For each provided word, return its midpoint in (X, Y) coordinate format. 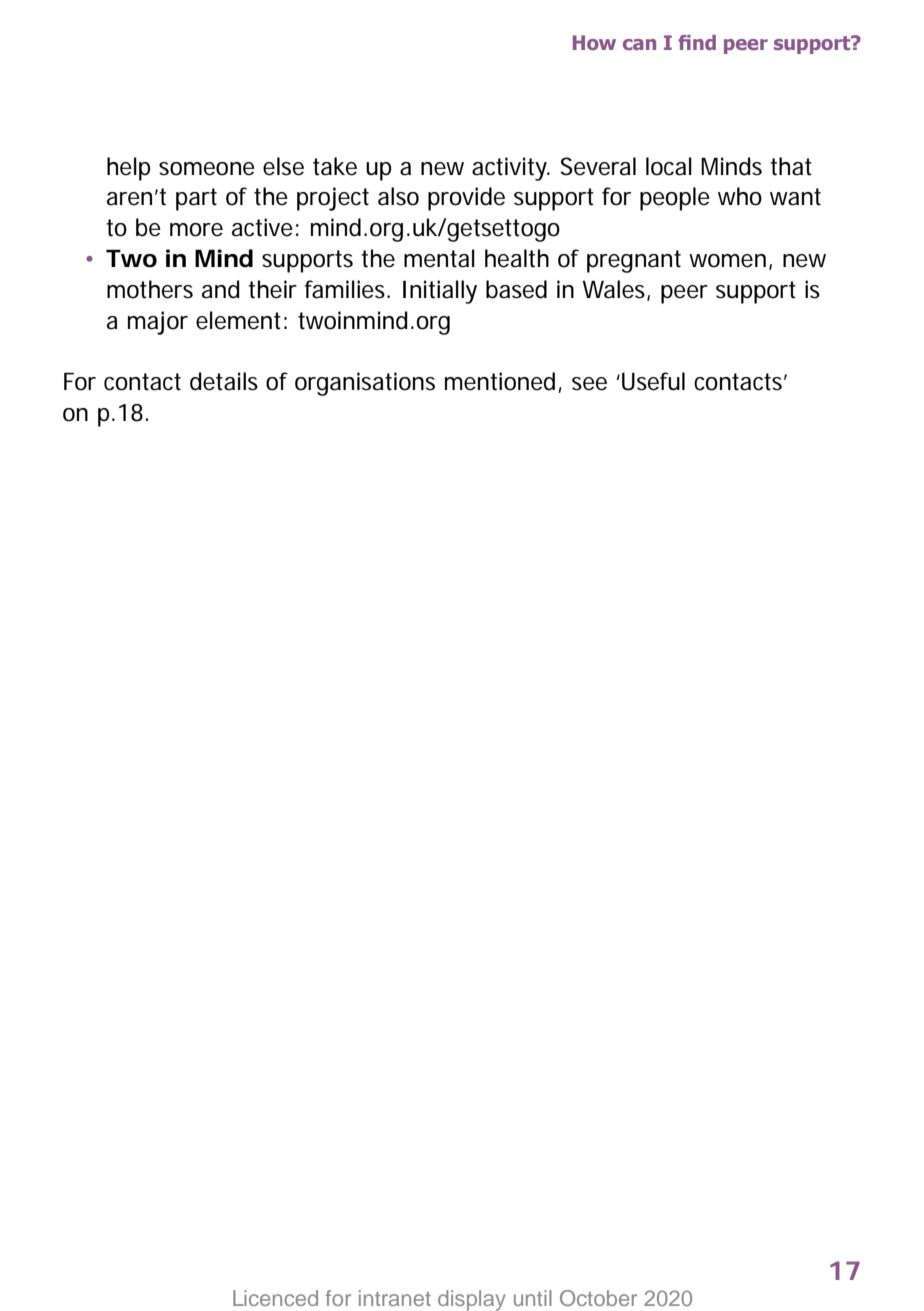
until (533, 1298)
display (472, 1300)
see (589, 384)
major (158, 323)
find (697, 42)
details (224, 381)
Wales (616, 290)
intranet (395, 1298)
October (598, 1298)
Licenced (275, 1298)
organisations (365, 384)
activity (511, 169)
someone (207, 169)
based (516, 289)
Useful (653, 381)
